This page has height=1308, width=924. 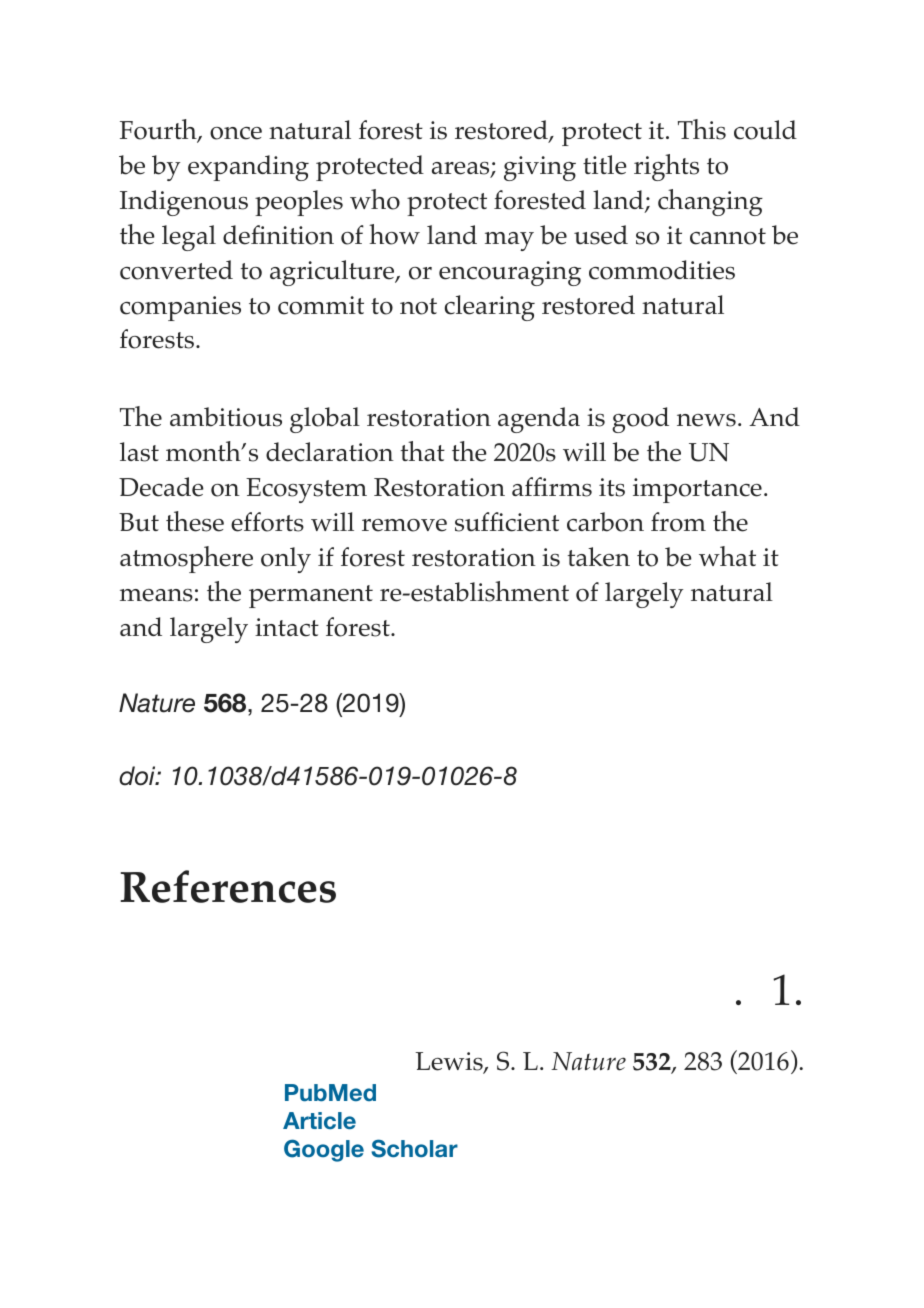 What do you see at coordinates (319, 1121) in the page?
I see `Article` at bounding box center [319, 1121].
